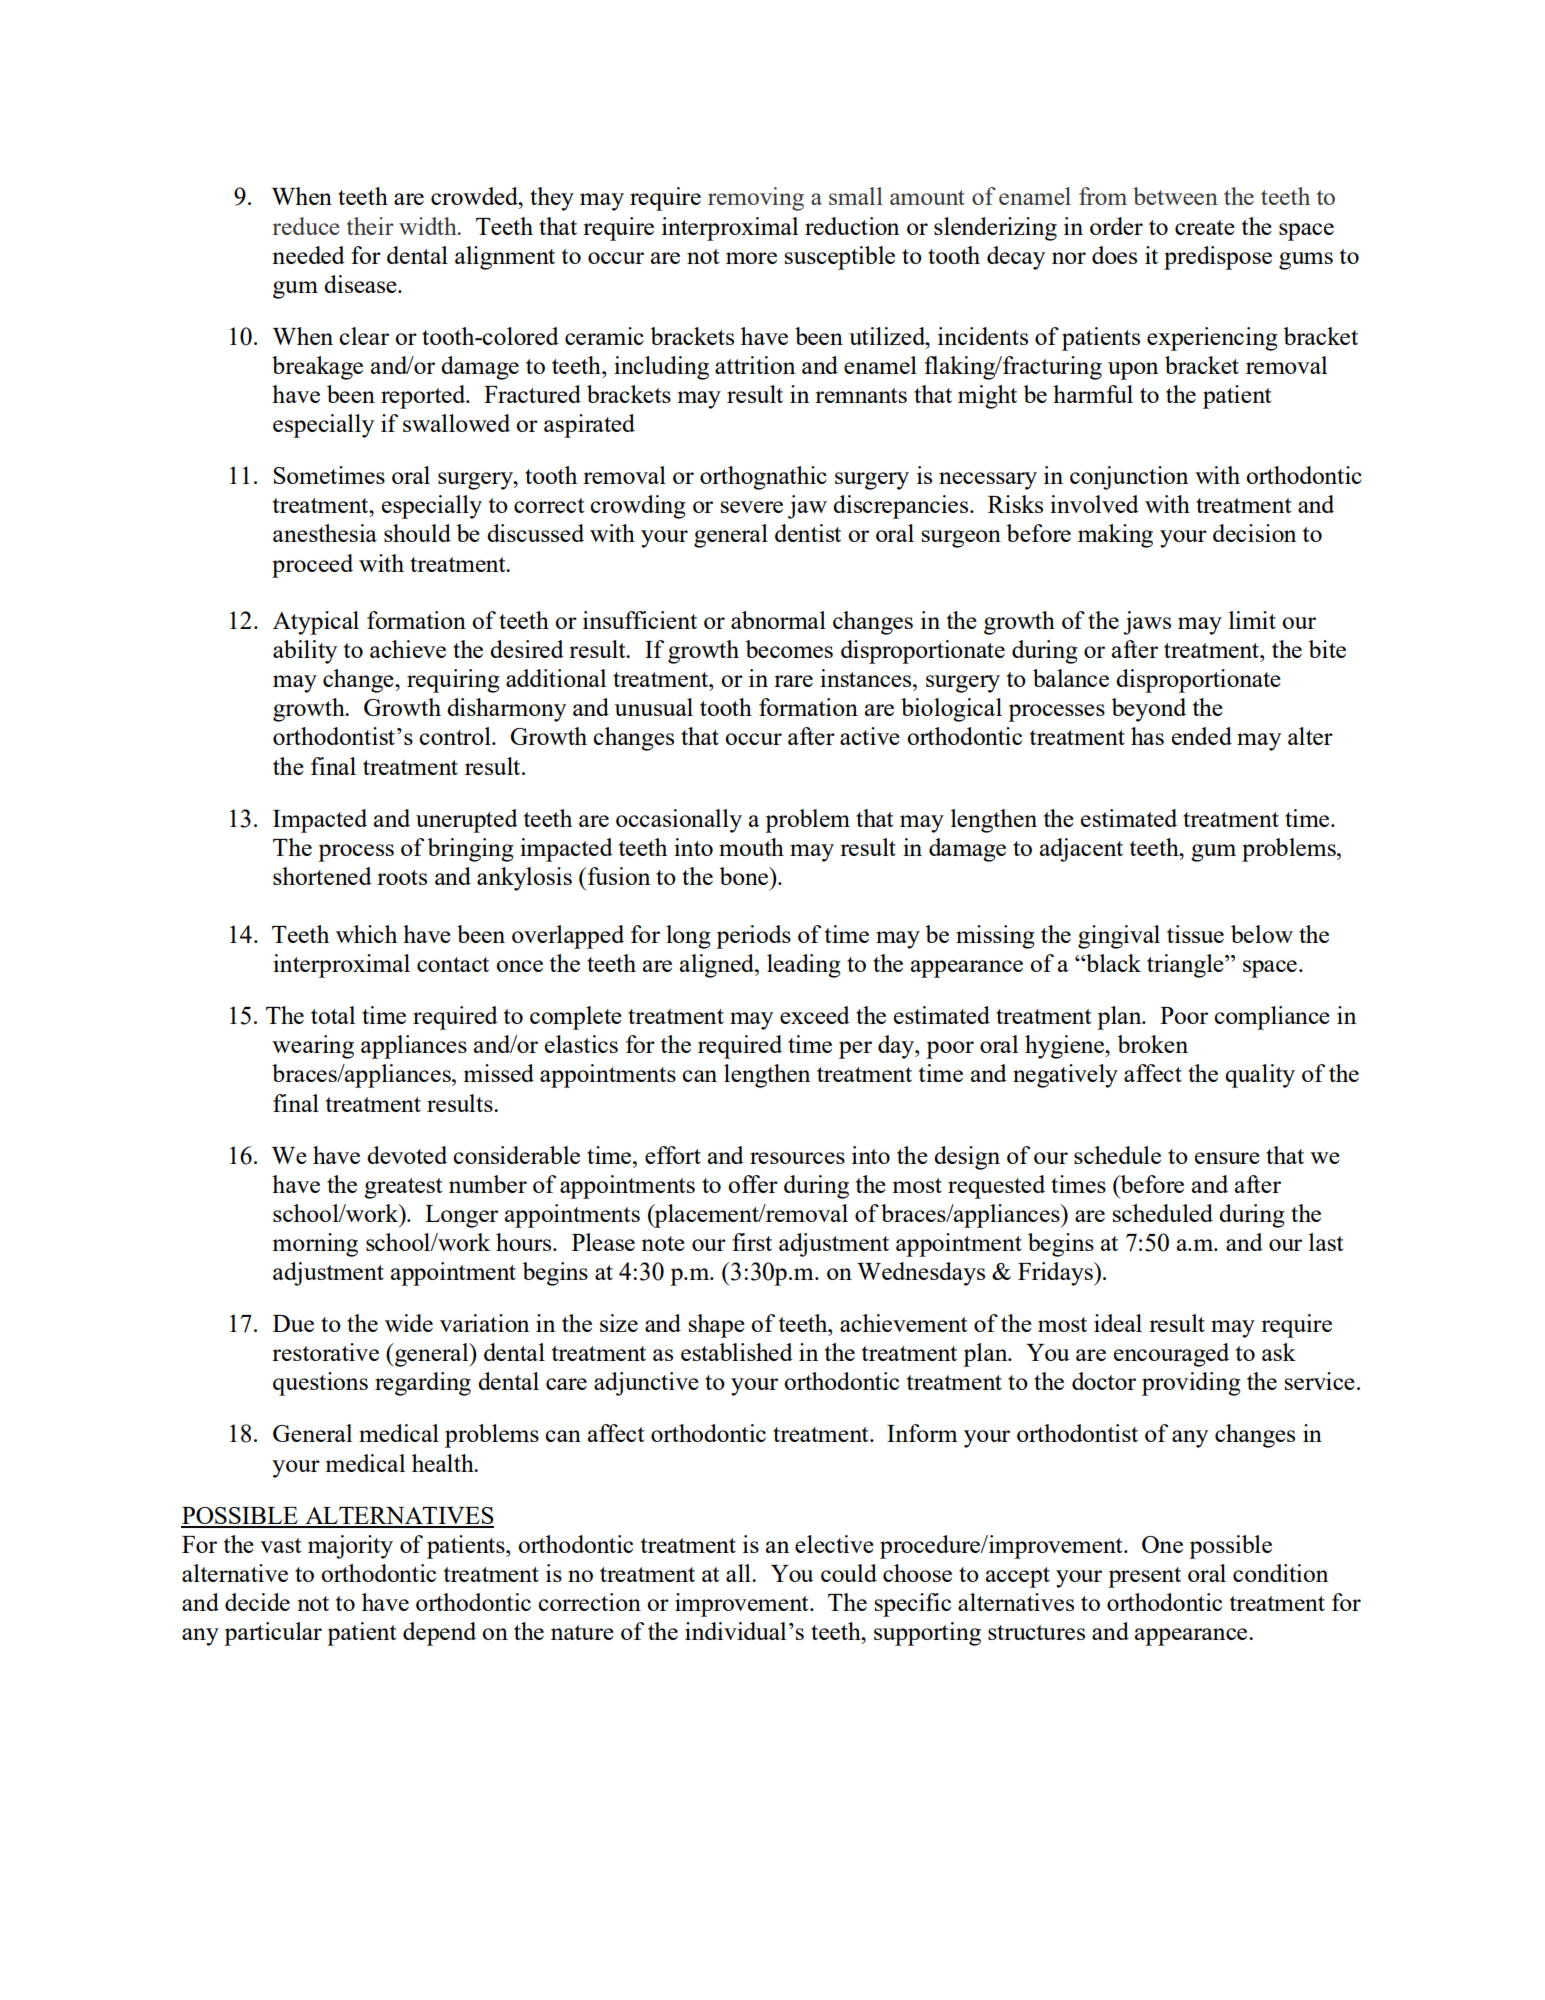 The image size is (1545, 2000). What do you see at coordinates (366, 934) in the screenshot?
I see `which` at bounding box center [366, 934].
